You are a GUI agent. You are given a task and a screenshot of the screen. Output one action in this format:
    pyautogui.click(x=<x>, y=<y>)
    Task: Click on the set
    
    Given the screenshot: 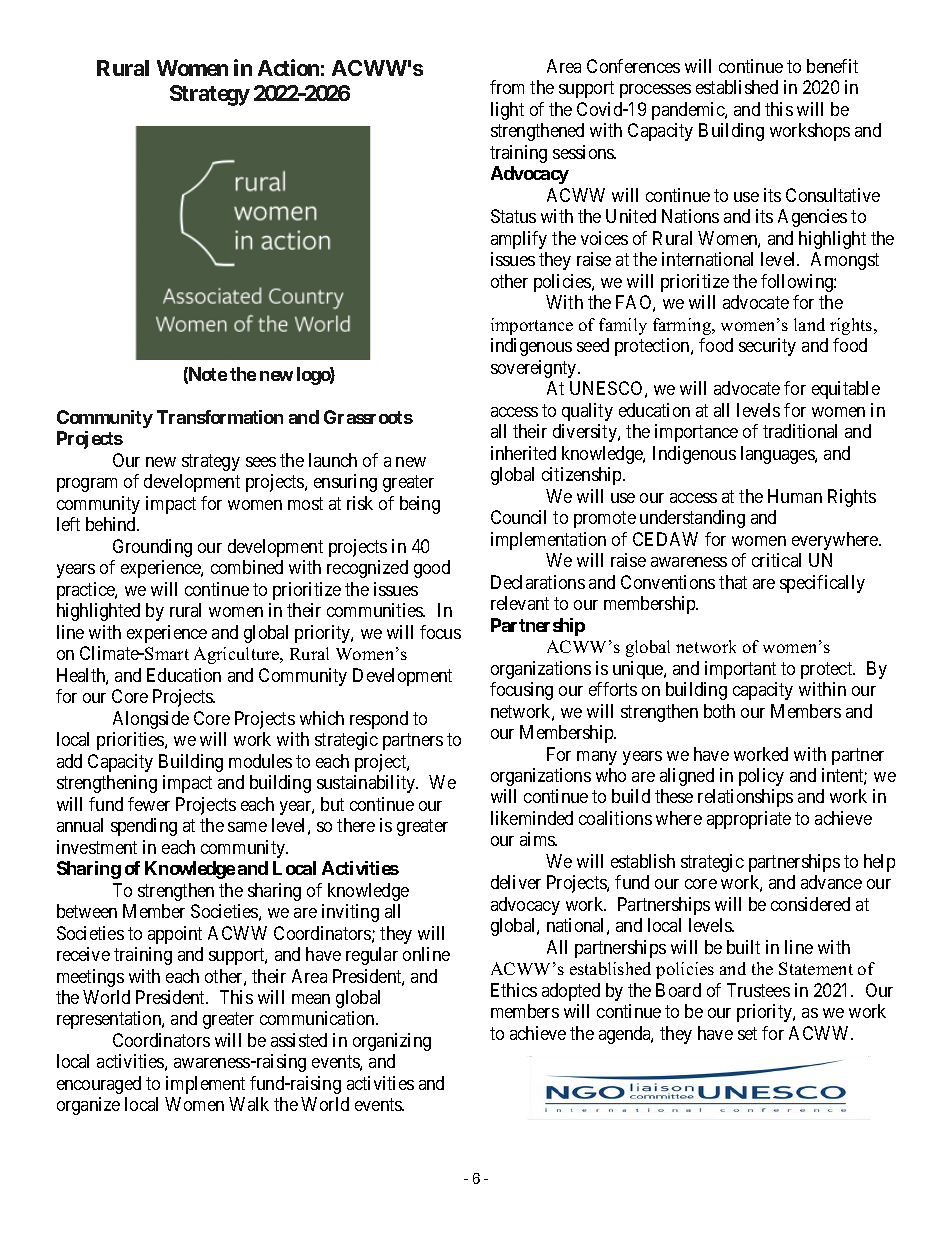 What is the action you would take?
    pyautogui.click(x=747, y=1033)
